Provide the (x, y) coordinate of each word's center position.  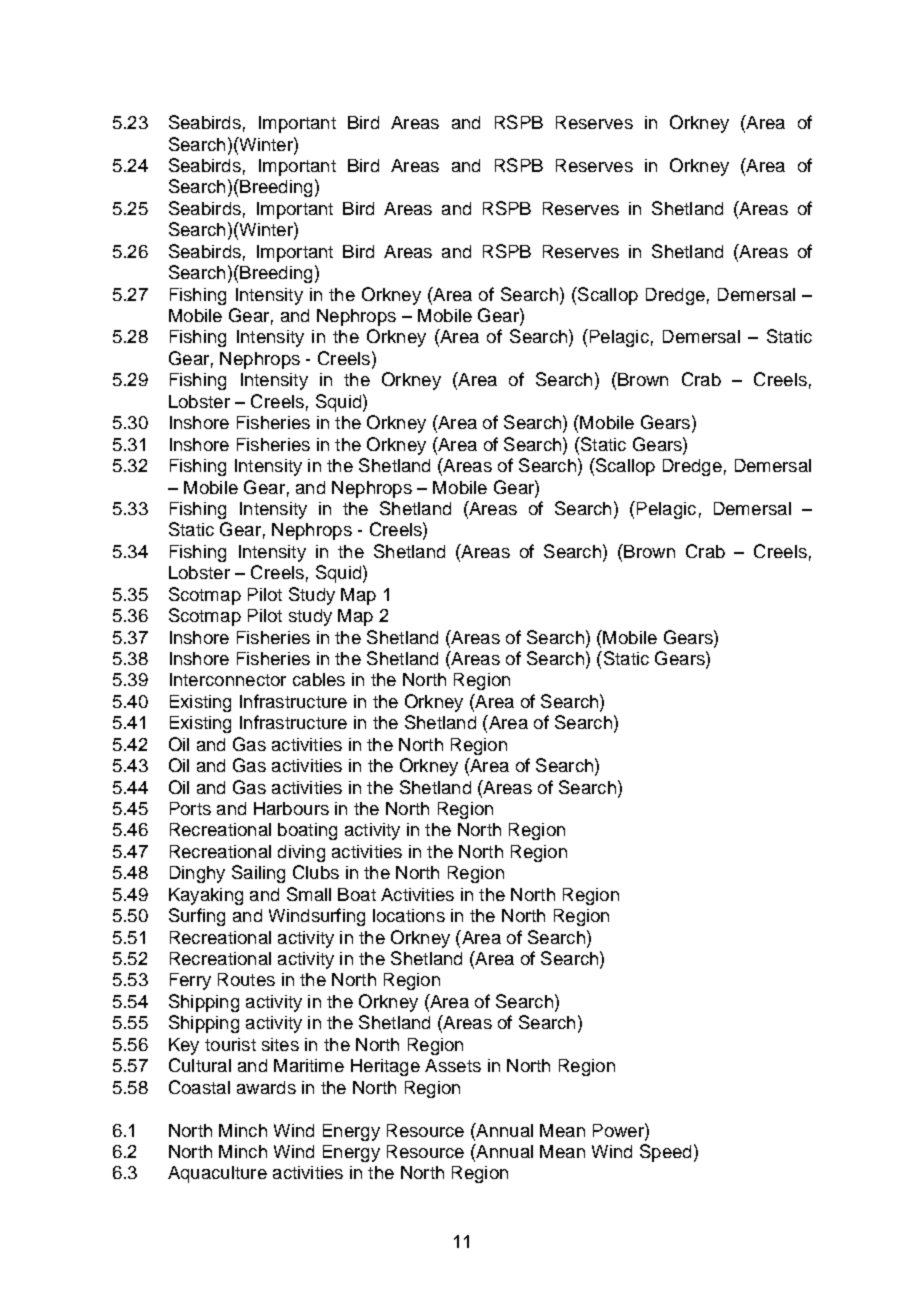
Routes (246, 979)
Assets (453, 1065)
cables (319, 679)
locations (409, 915)
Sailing (258, 874)
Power (619, 1130)
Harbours (291, 808)
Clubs (316, 872)
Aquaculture (217, 1174)
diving (301, 853)
